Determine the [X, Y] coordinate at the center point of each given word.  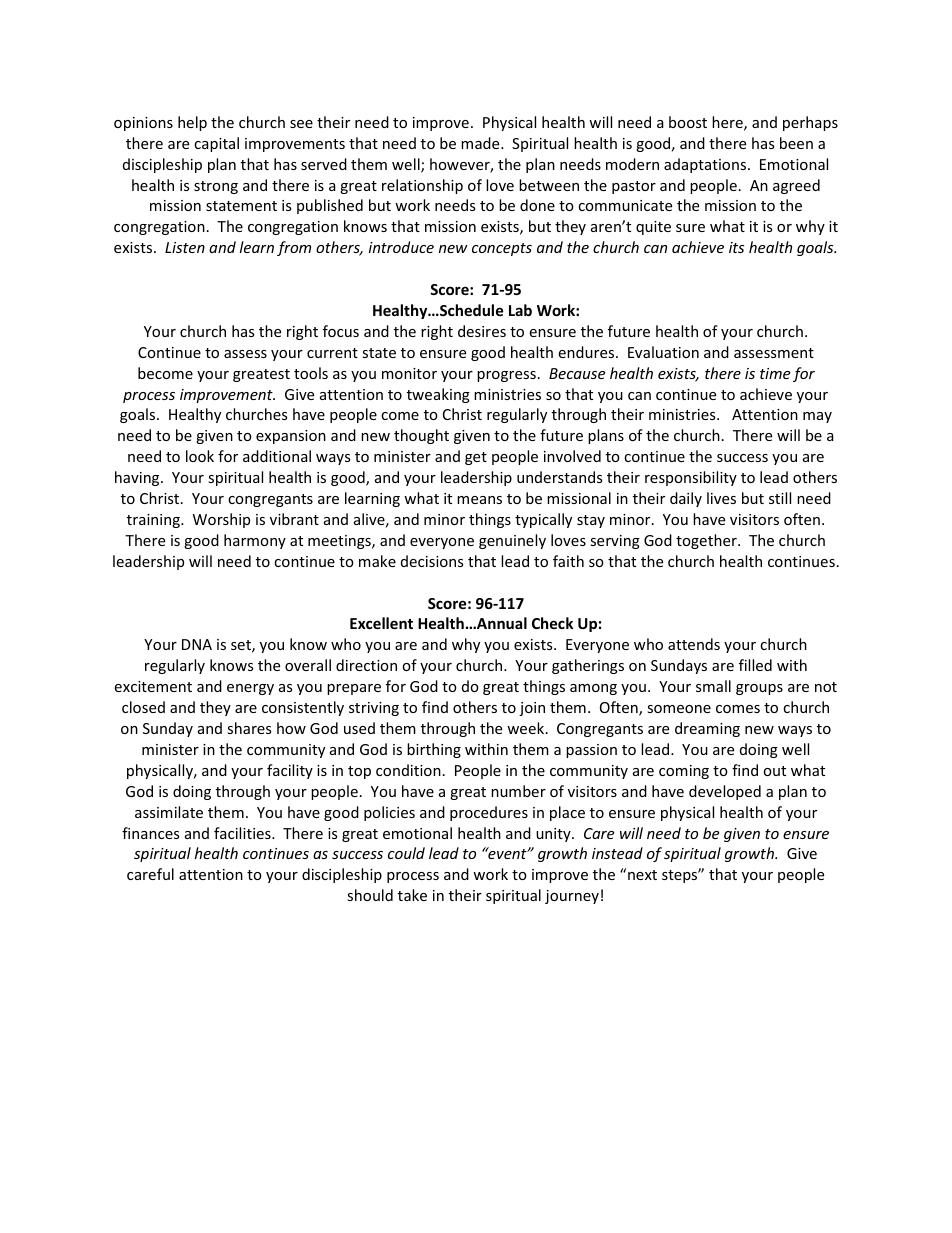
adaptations [706, 165]
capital [216, 144]
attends [694, 644]
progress [506, 376]
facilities [243, 833]
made [481, 143]
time [775, 373]
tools [311, 373]
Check [552, 623]
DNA [197, 644]
